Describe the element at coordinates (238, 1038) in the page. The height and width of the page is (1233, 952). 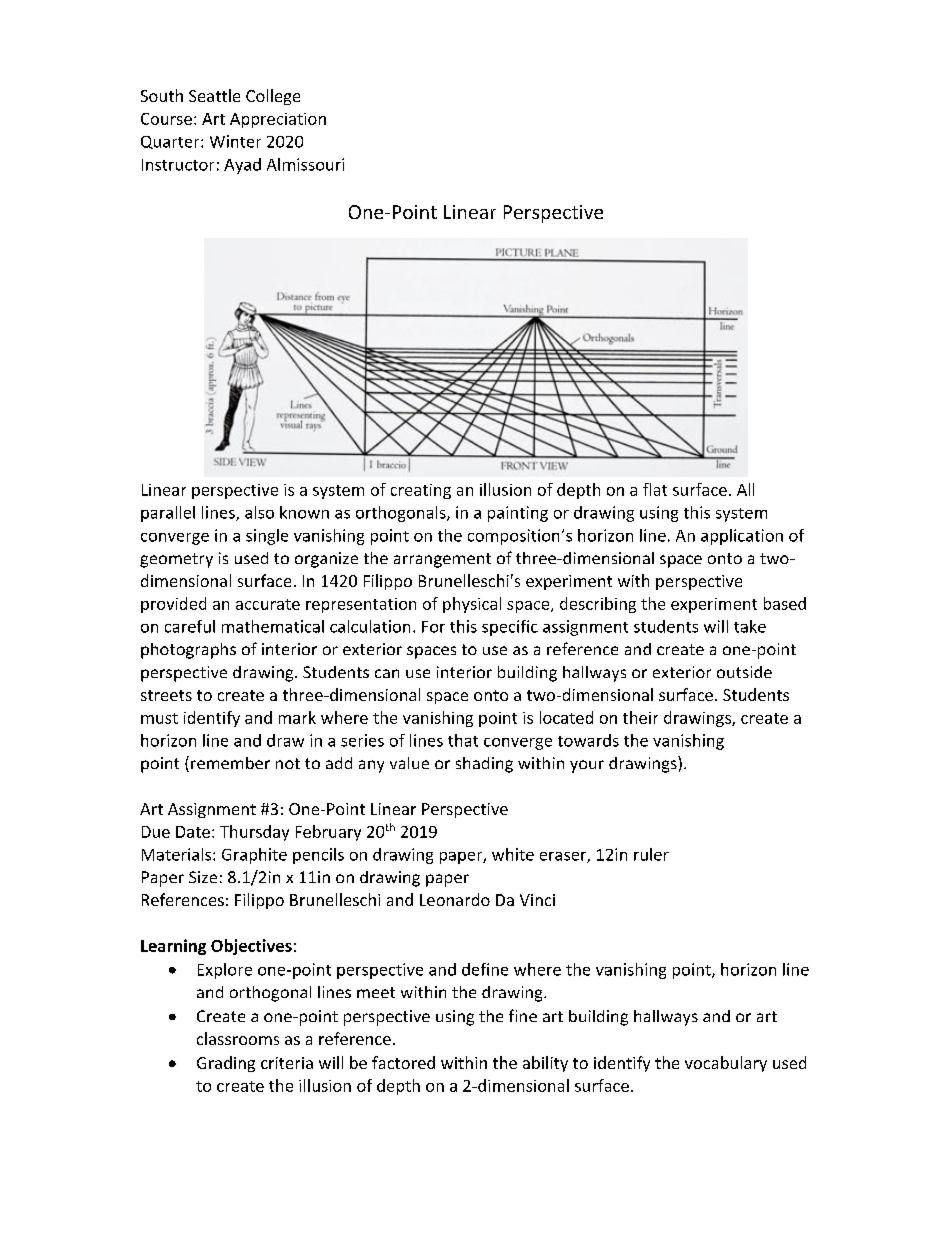
I see `classrooms` at that location.
